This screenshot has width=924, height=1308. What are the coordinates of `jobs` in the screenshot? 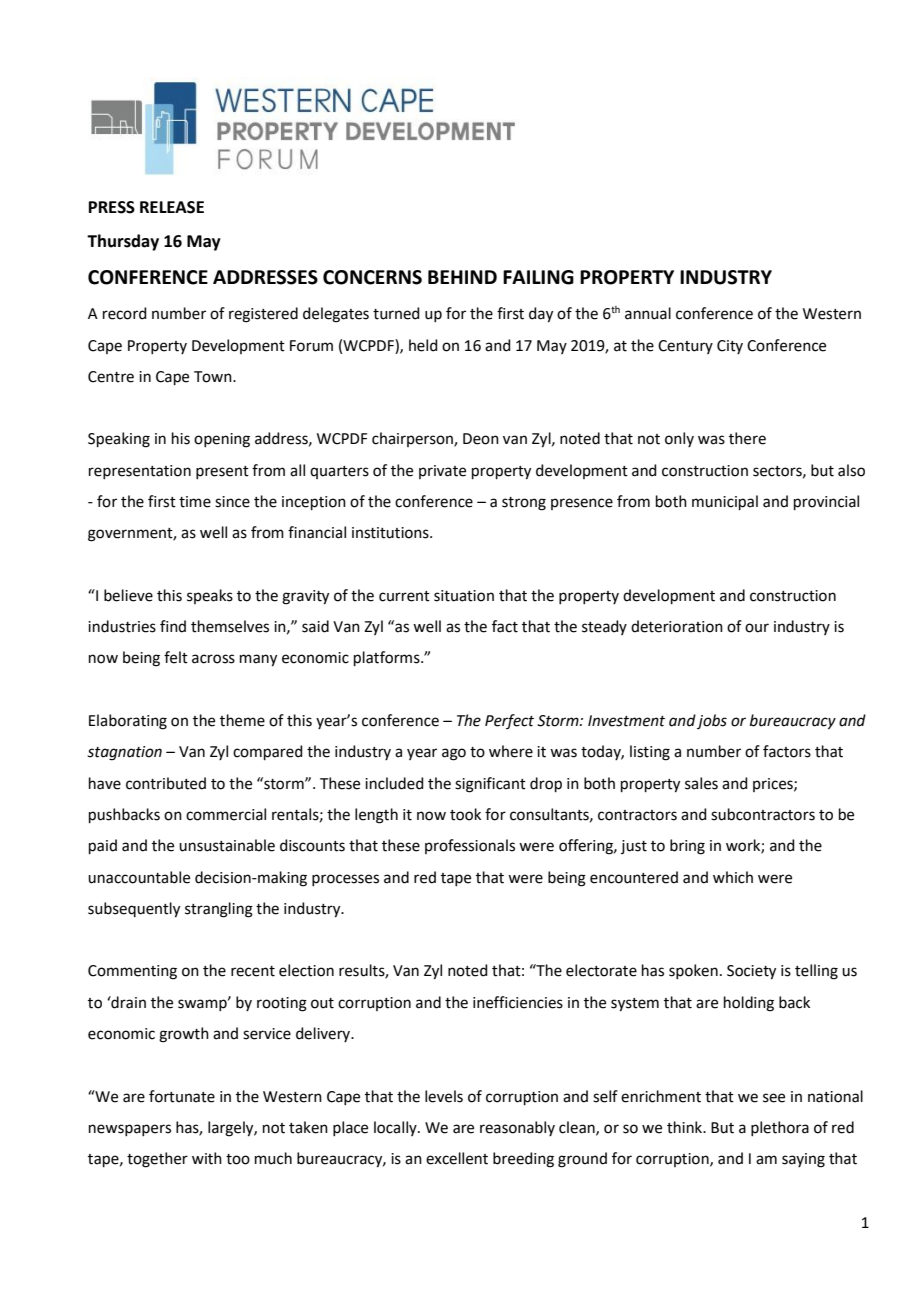 It's located at (712, 721).
